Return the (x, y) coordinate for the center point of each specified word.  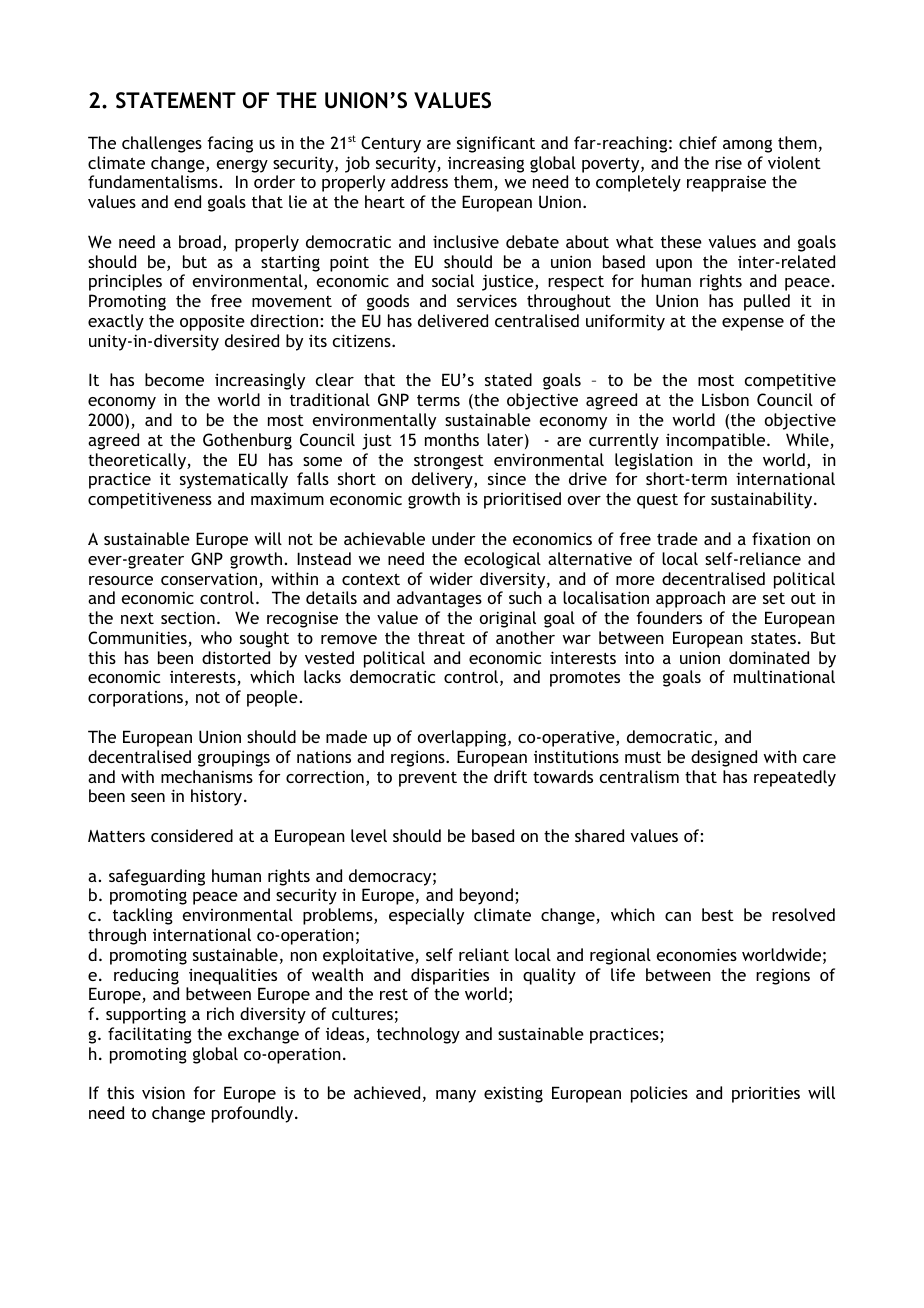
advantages (439, 599)
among (747, 146)
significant (496, 144)
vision (163, 1092)
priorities (766, 1094)
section (188, 618)
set (774, 598)
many (456, 1096)
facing (230, 144)
